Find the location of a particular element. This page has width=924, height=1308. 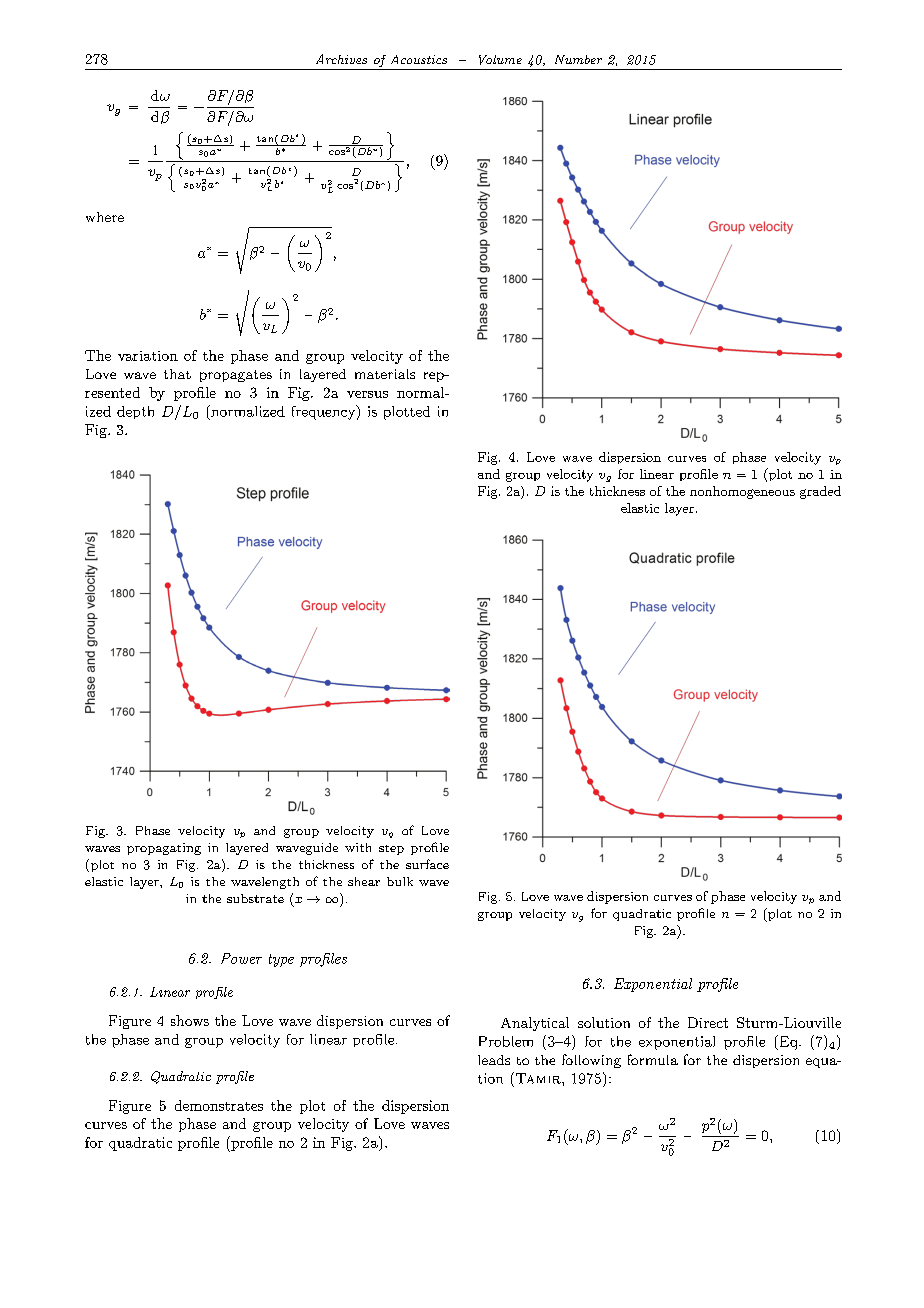

surface is located at coordinates (427, 864).
